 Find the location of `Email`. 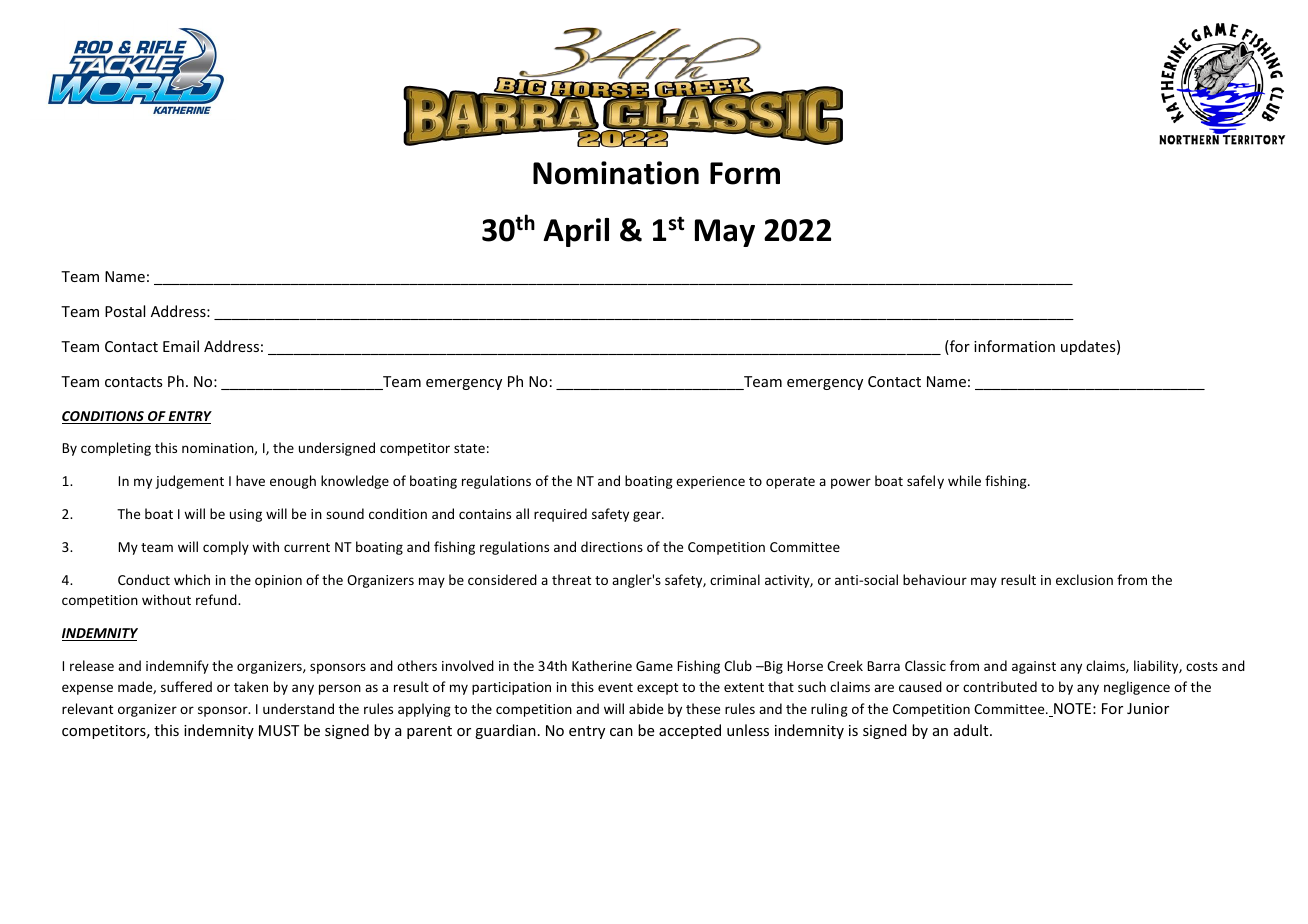

Email is located at coordinates (181, 346).
